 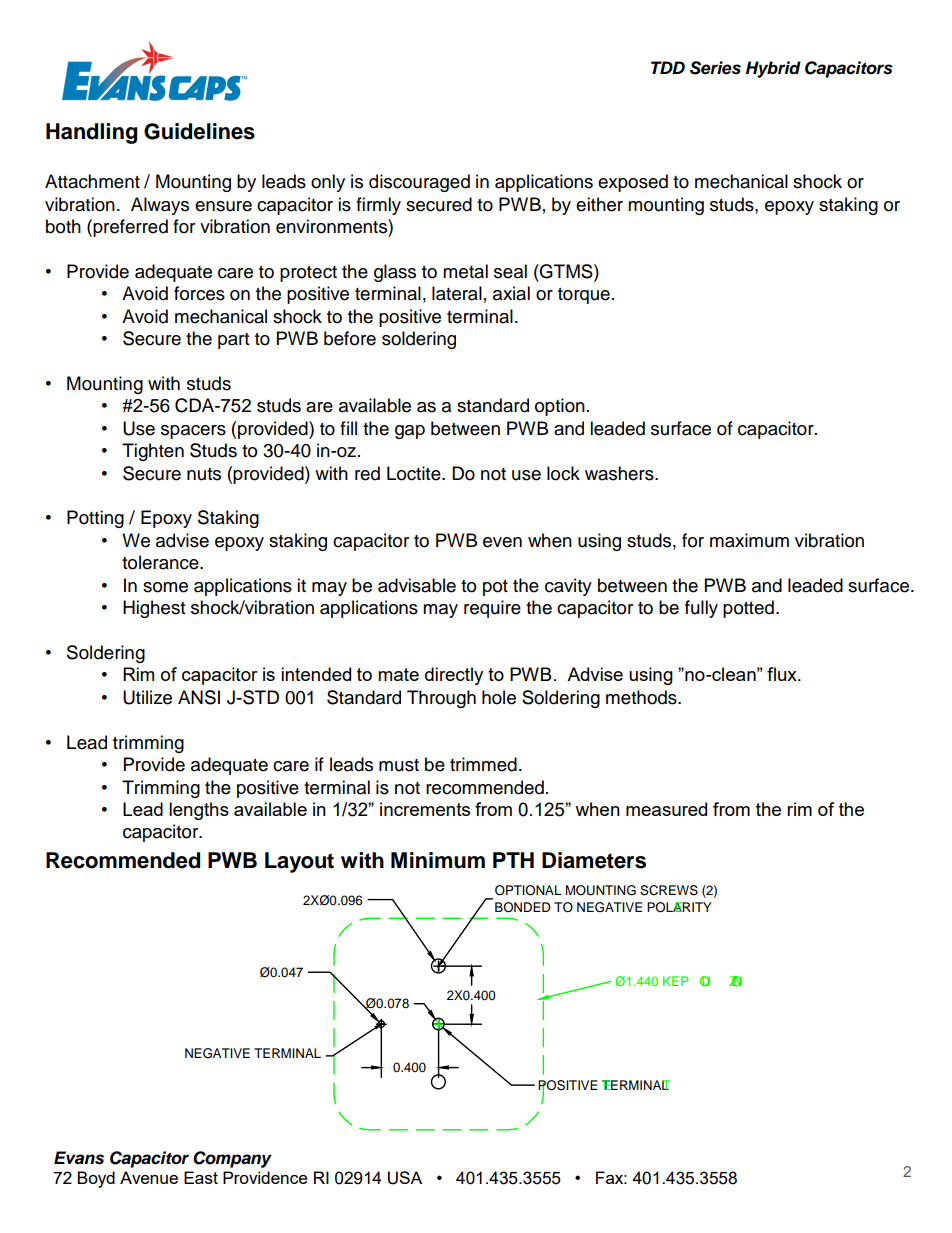 I want to click on measured, so click(x=666, y=809).
